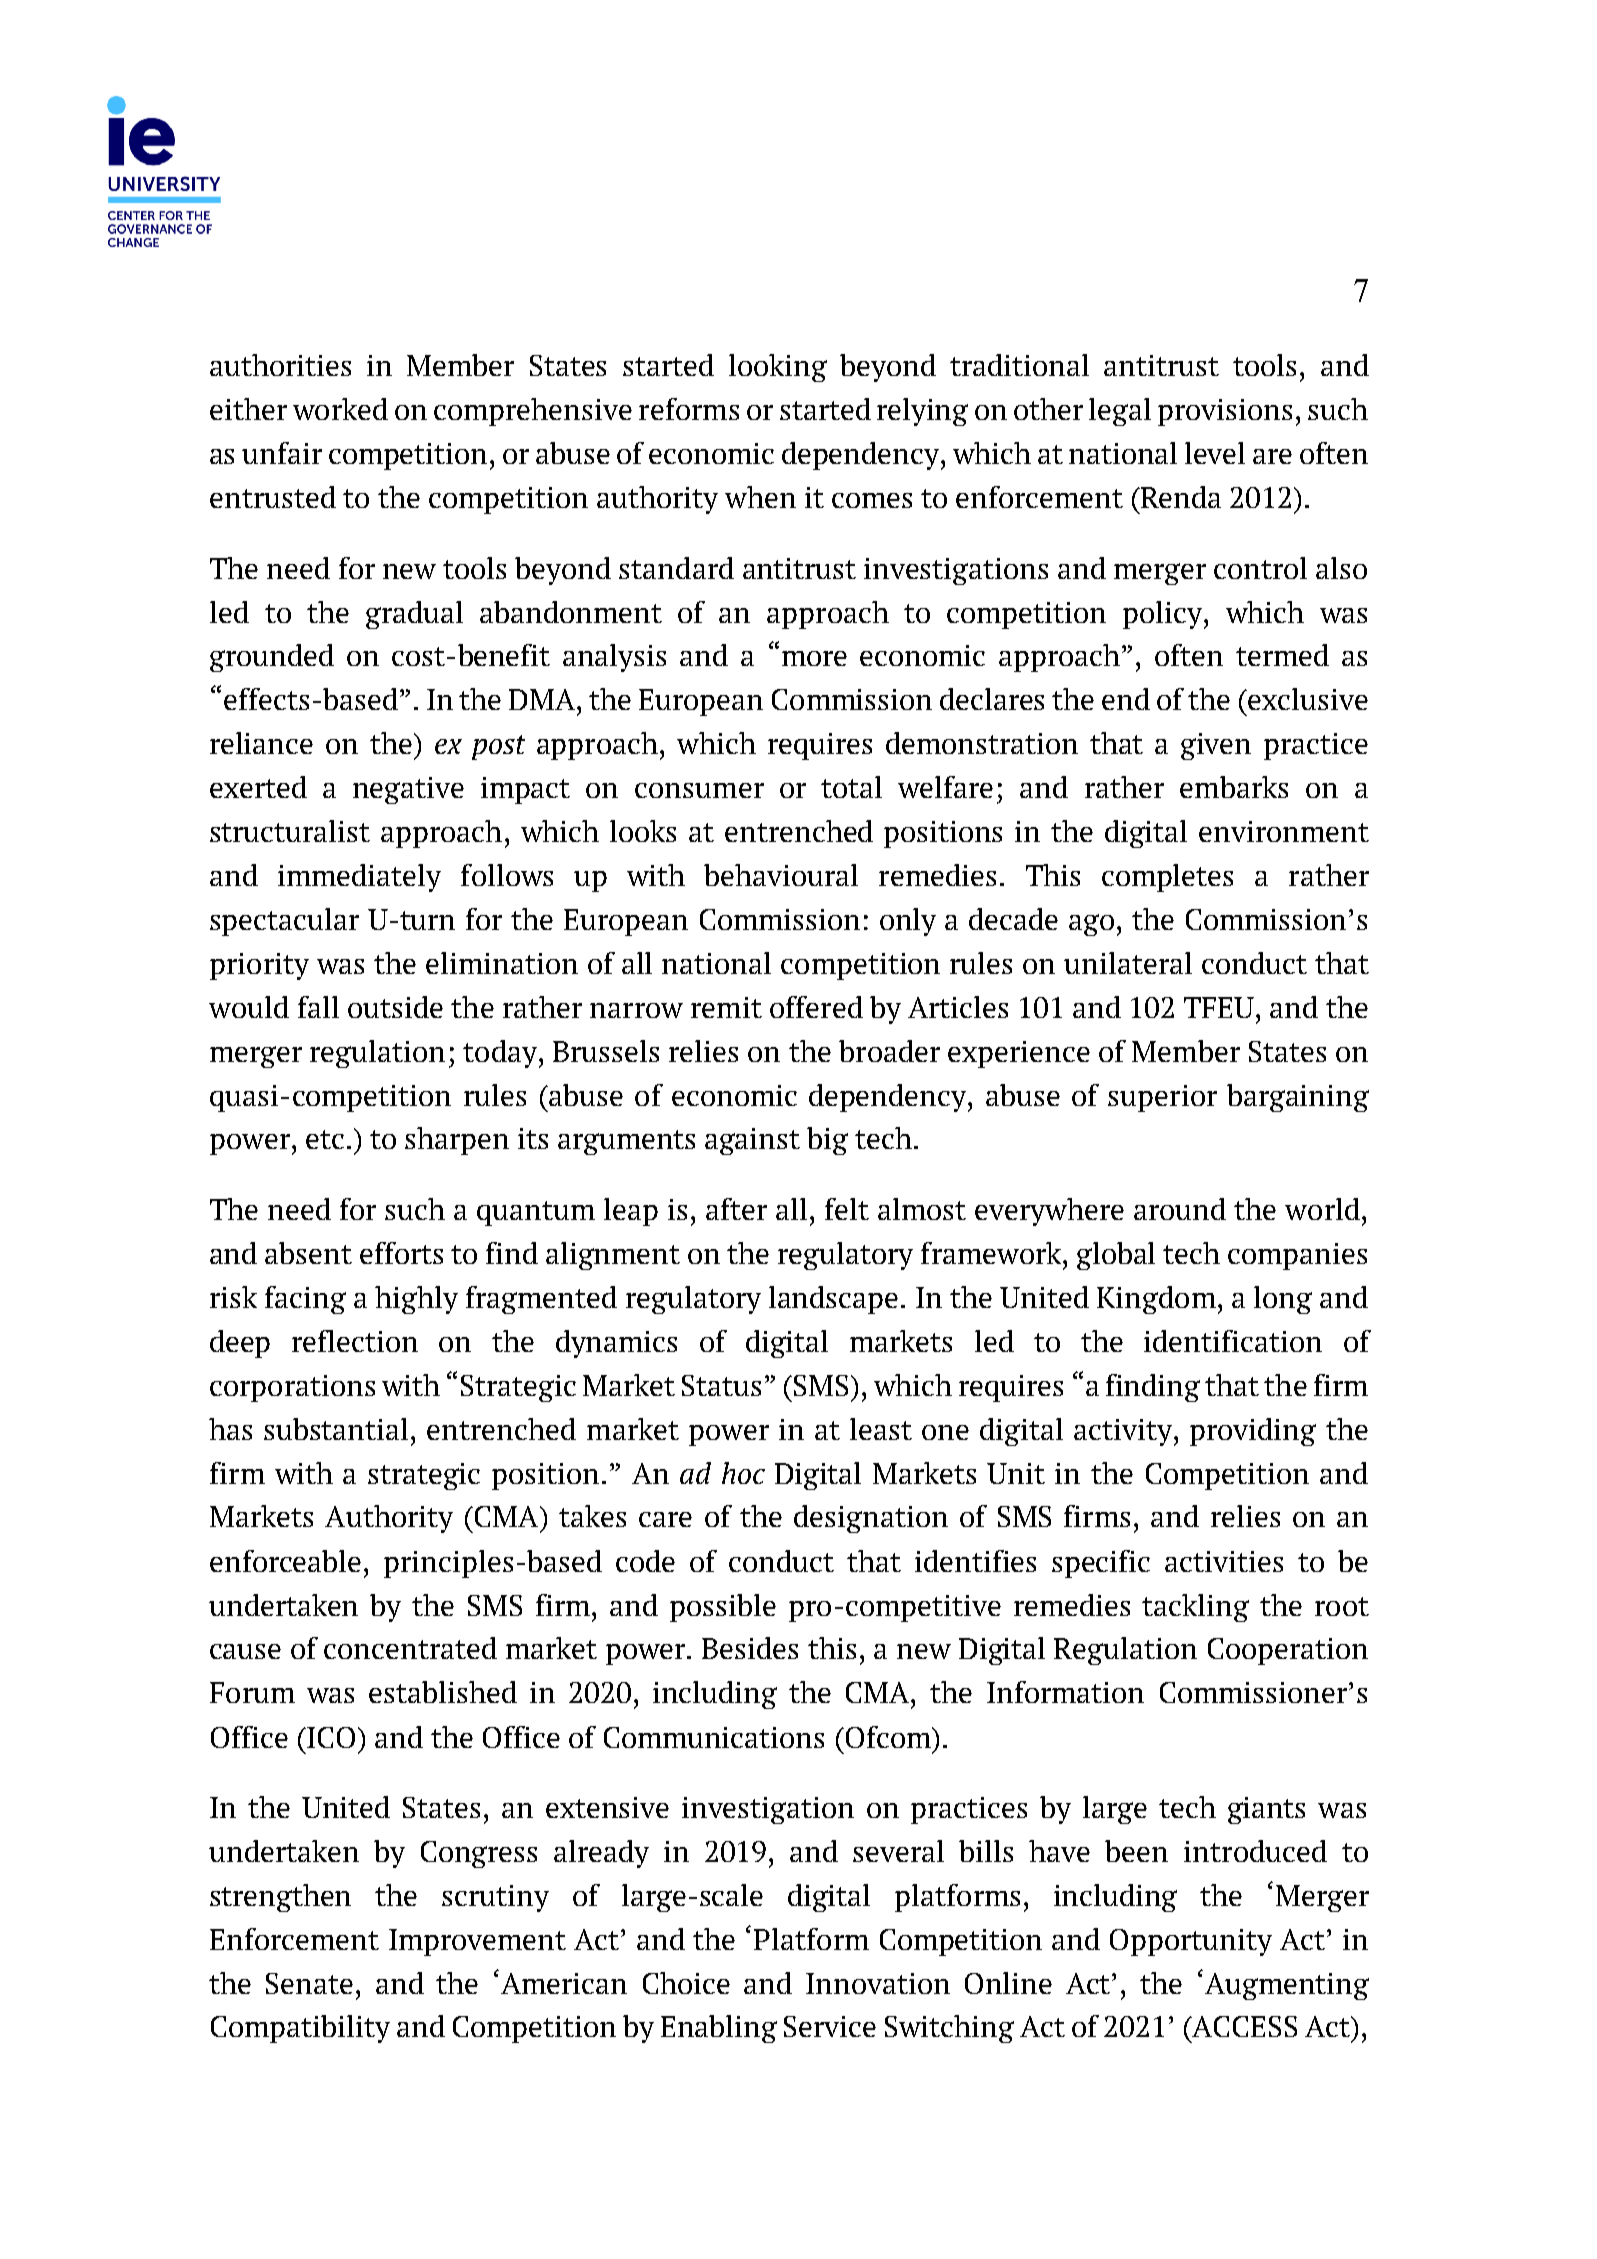  Describe the element at coordinates (1253, 1432) in the page. I see `providing` at that location.
